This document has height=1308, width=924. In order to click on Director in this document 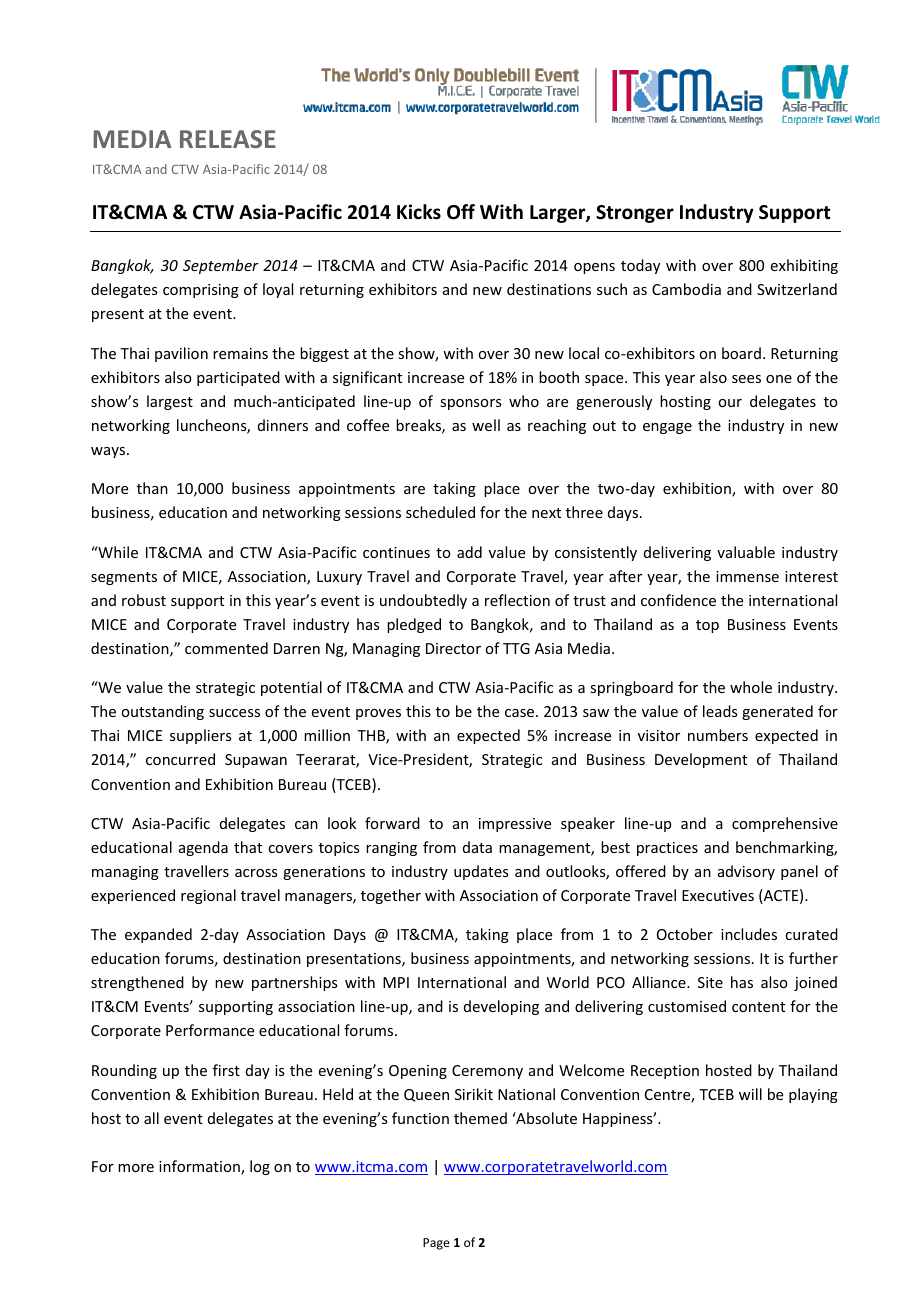, I will do `click(453, 648)`.
